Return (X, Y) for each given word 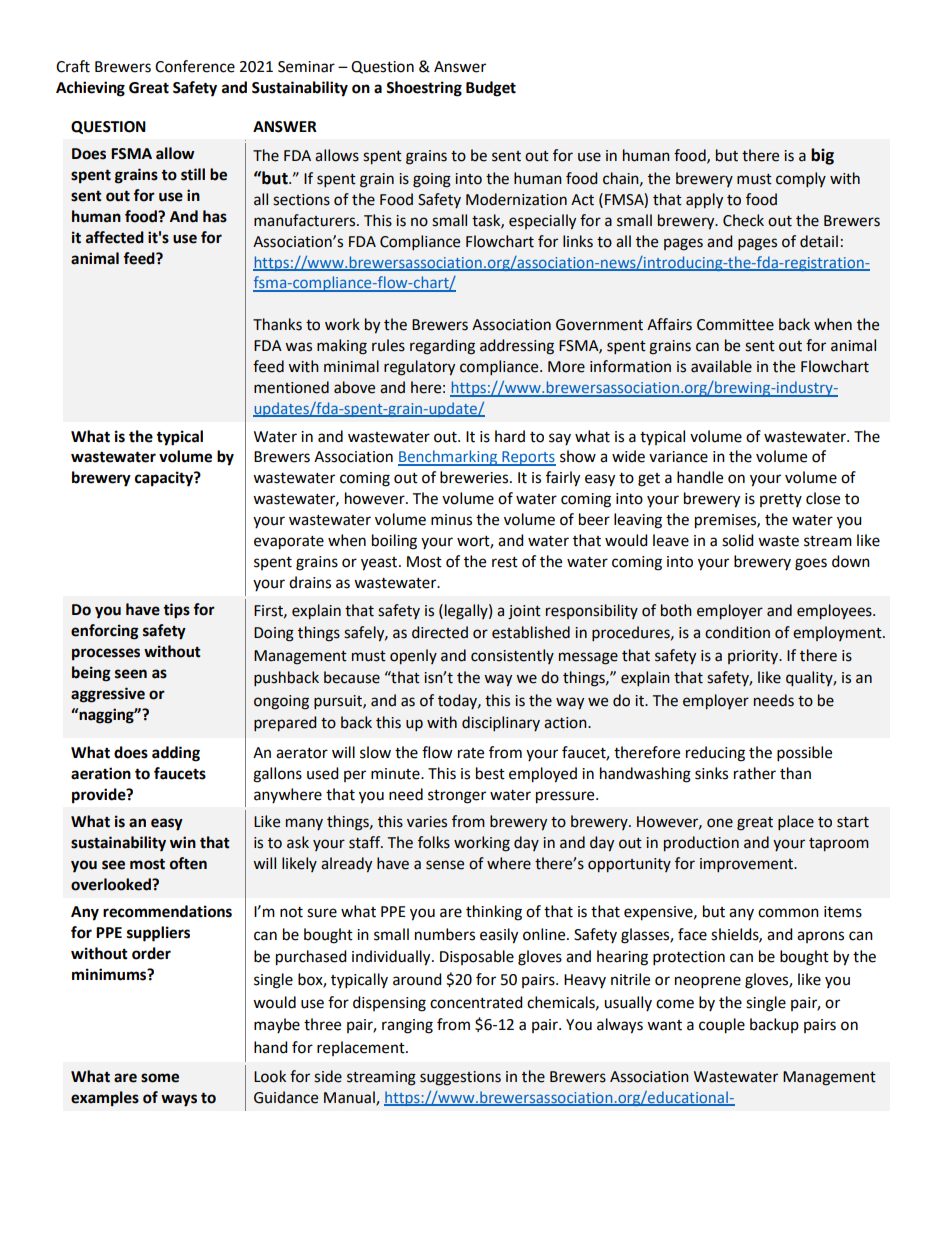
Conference (195, 66)
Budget (491, 89)
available (721, 366)
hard (510, 436)
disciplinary (501, 723)
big (822, 156)
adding (176, 754)
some (160, 1078)
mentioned (291, 387)
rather (755, 773)
